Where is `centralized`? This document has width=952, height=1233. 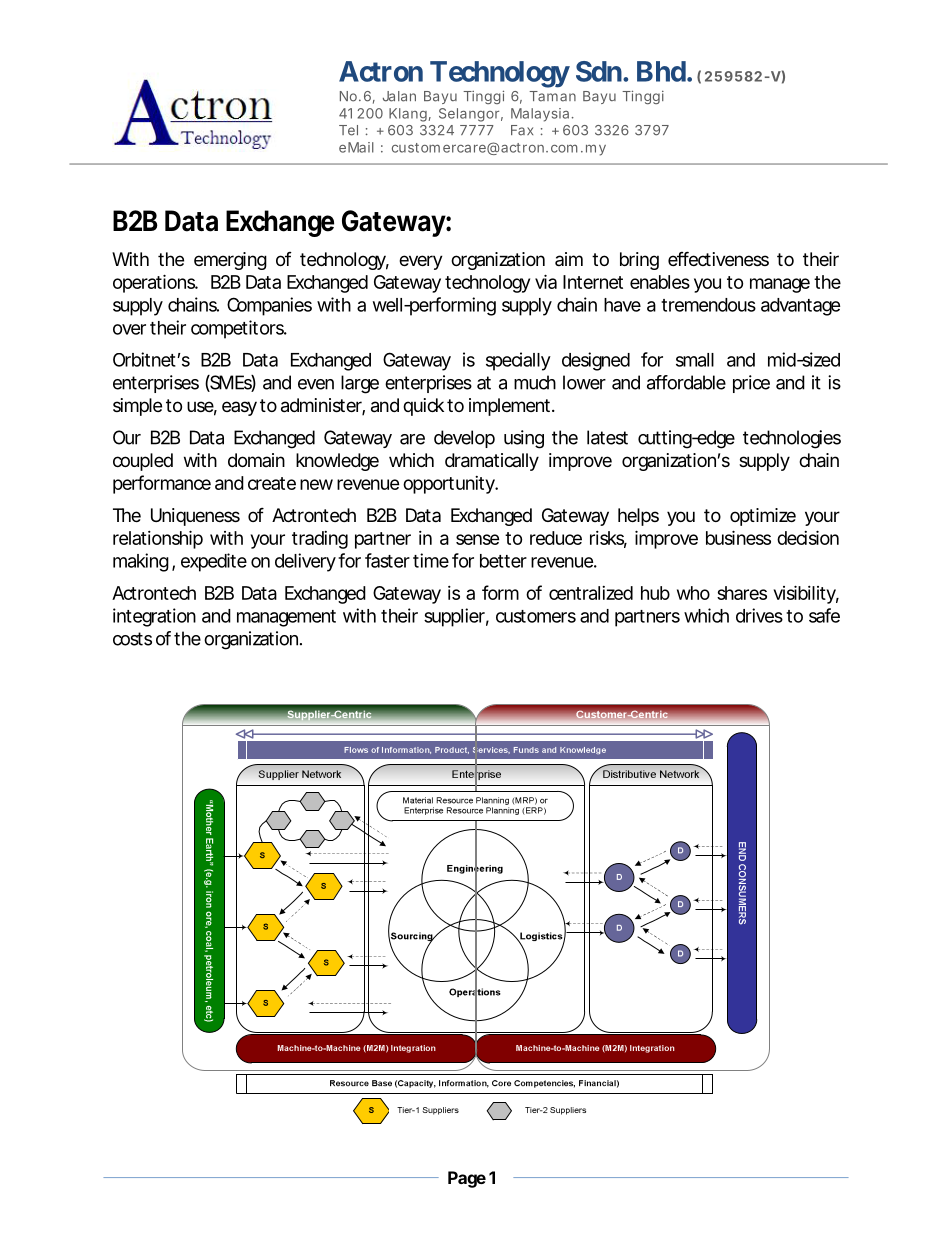 centralized is located at coordinates (591, 593).
